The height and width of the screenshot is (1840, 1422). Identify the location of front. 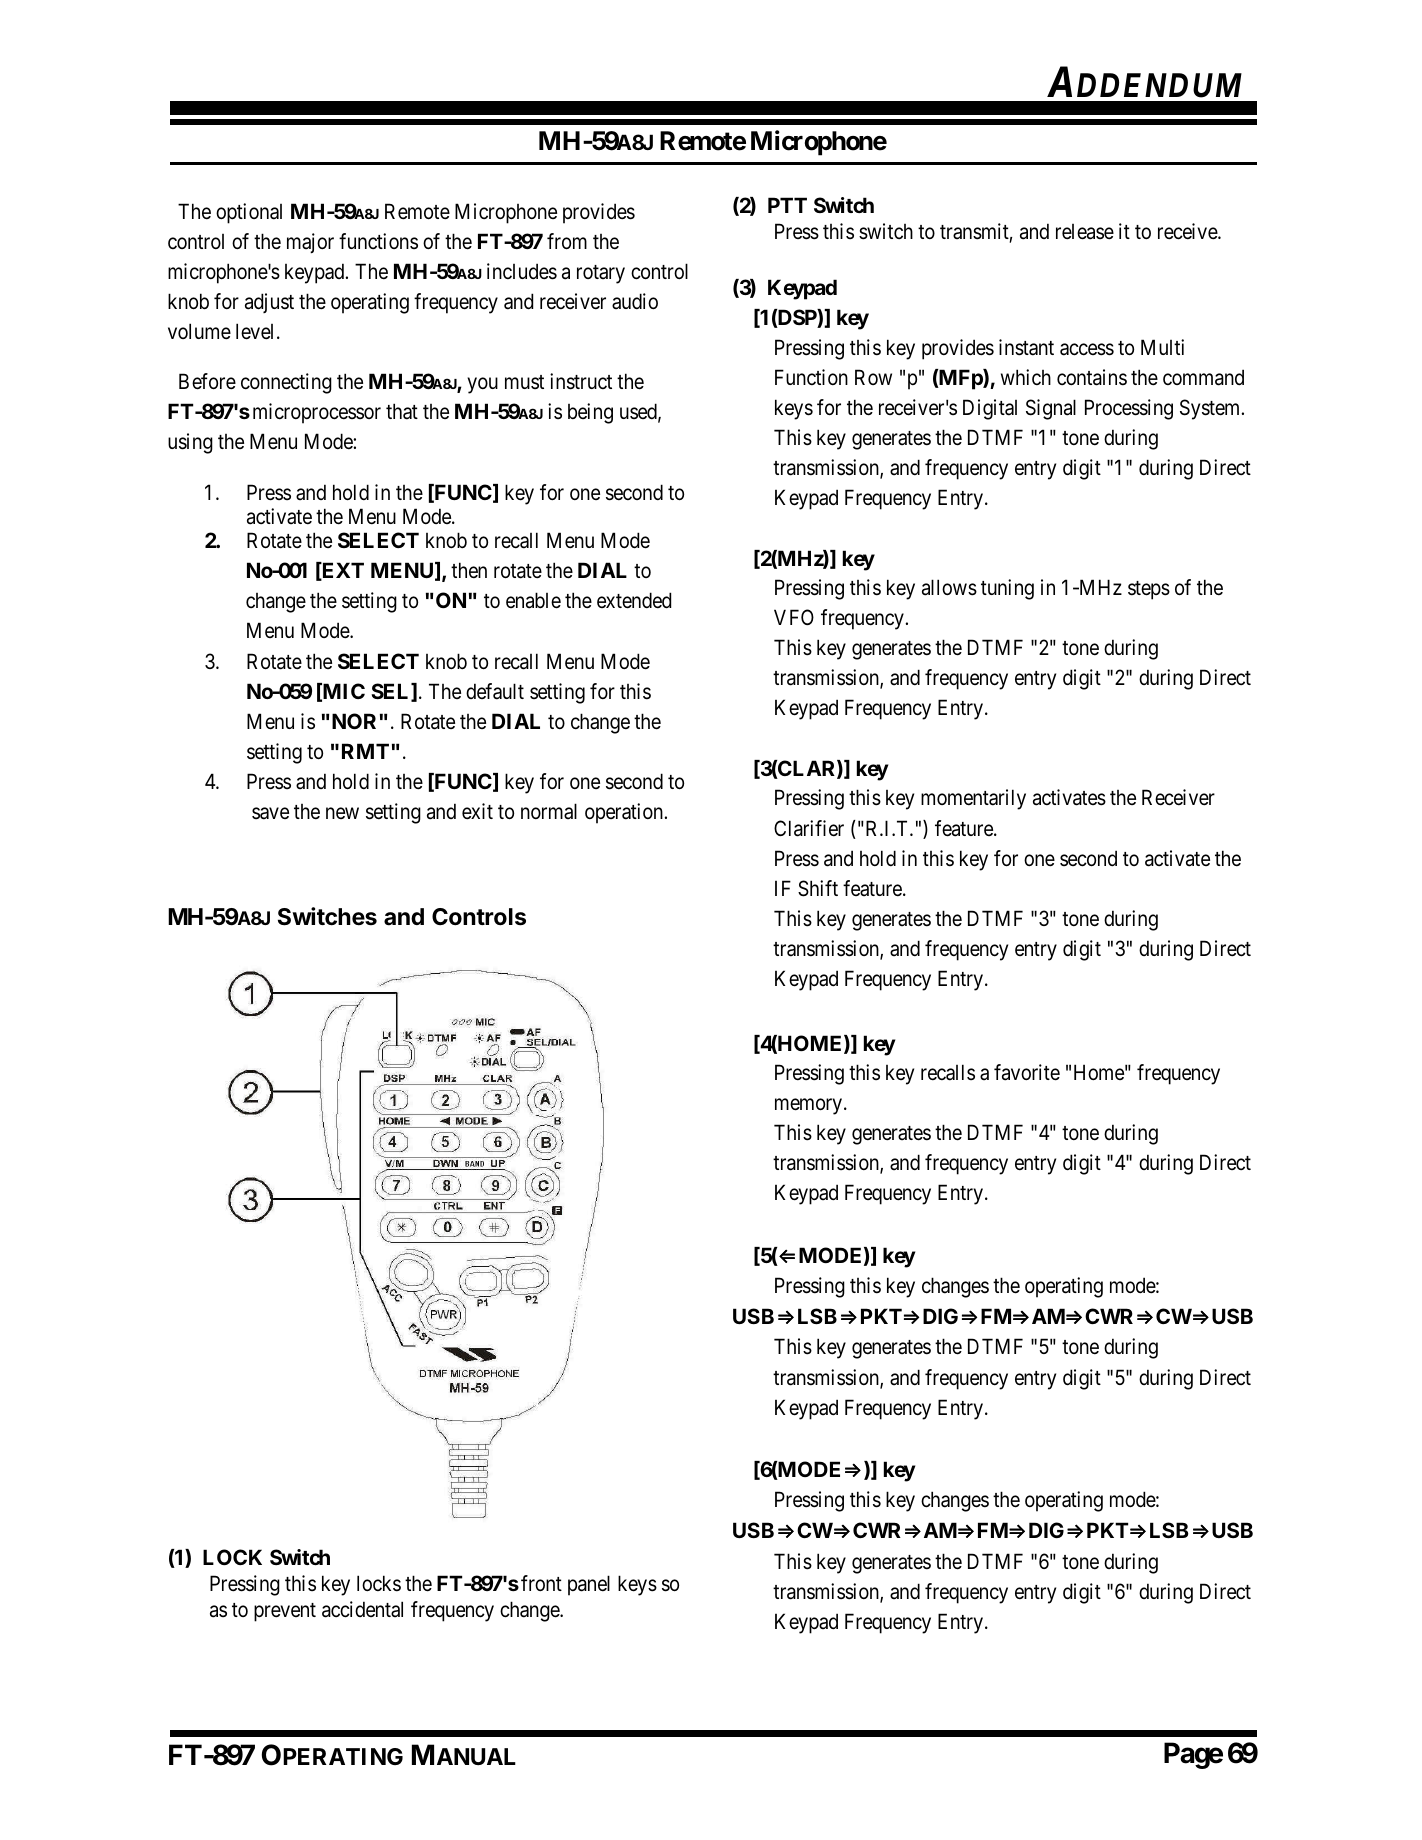
(541, 1583).
